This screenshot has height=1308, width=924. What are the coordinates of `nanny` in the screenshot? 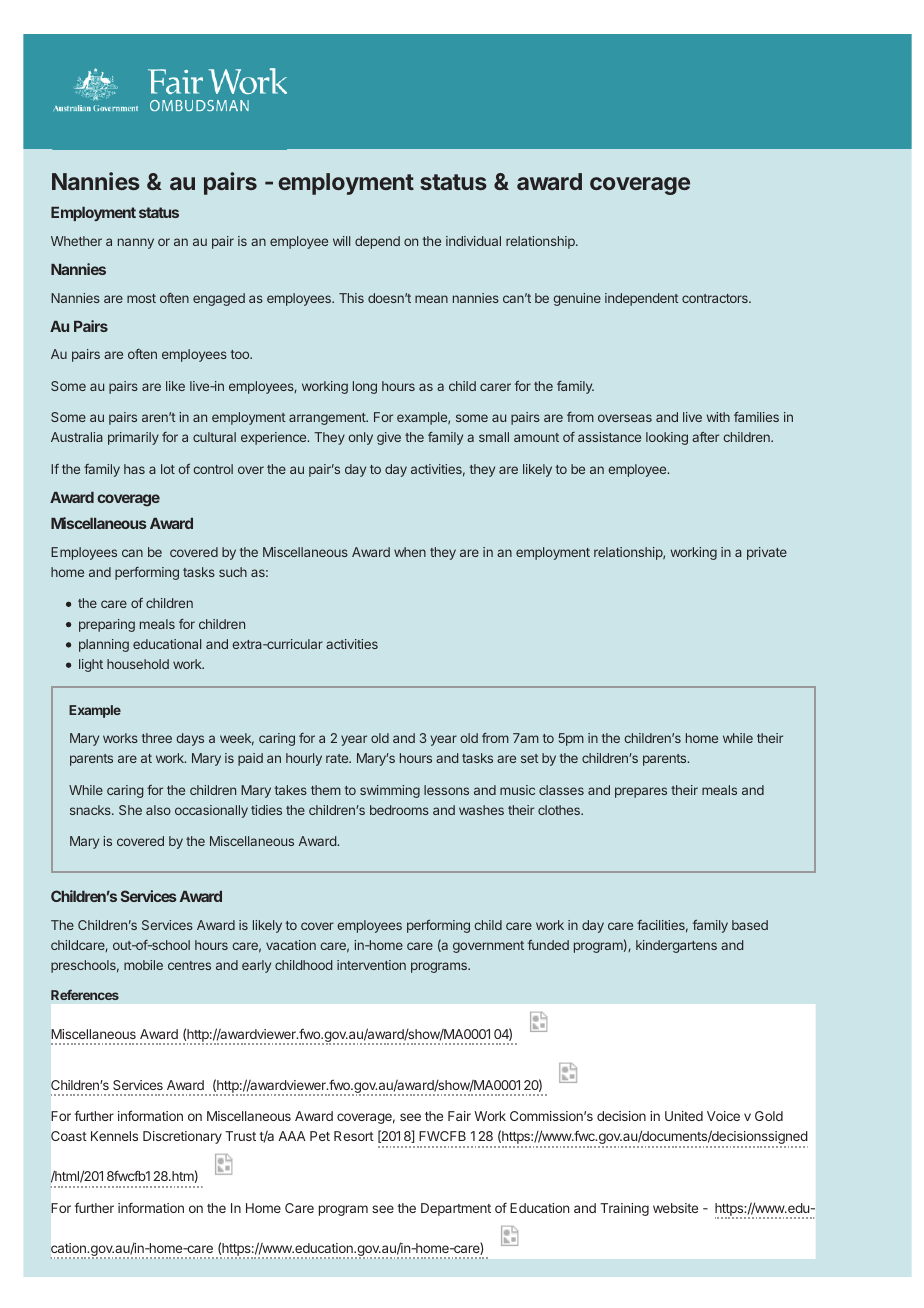 It's located at (136, 243).
